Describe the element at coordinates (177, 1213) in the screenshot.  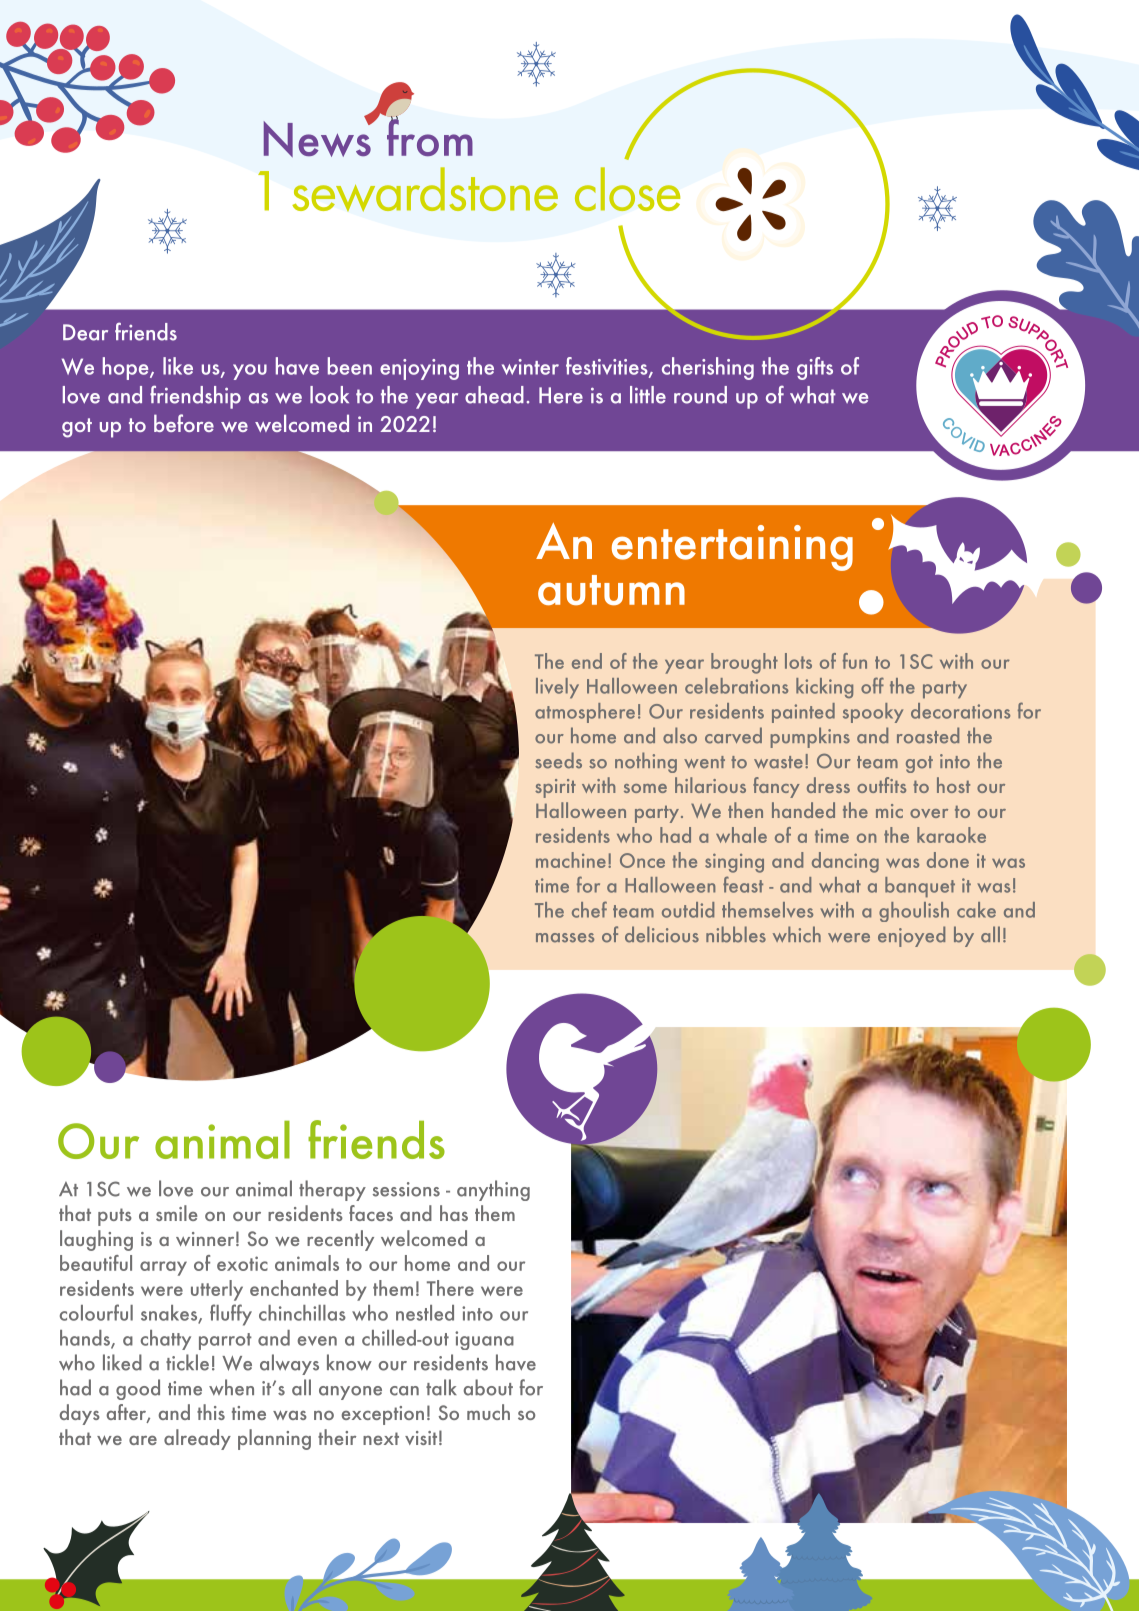
I see `smile` at that location.
